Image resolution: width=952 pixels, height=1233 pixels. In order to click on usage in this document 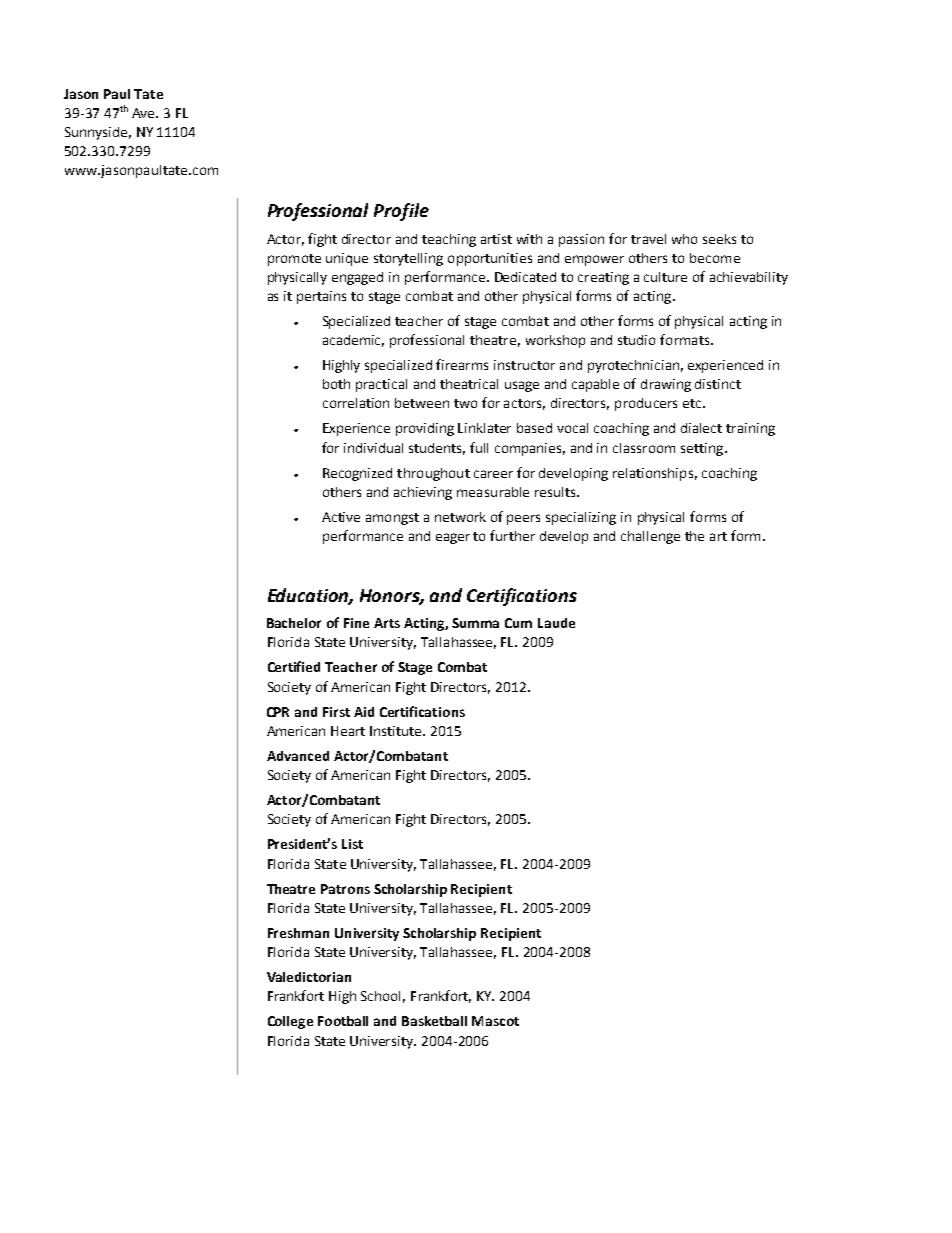, I will do `click(522, 386)`.
